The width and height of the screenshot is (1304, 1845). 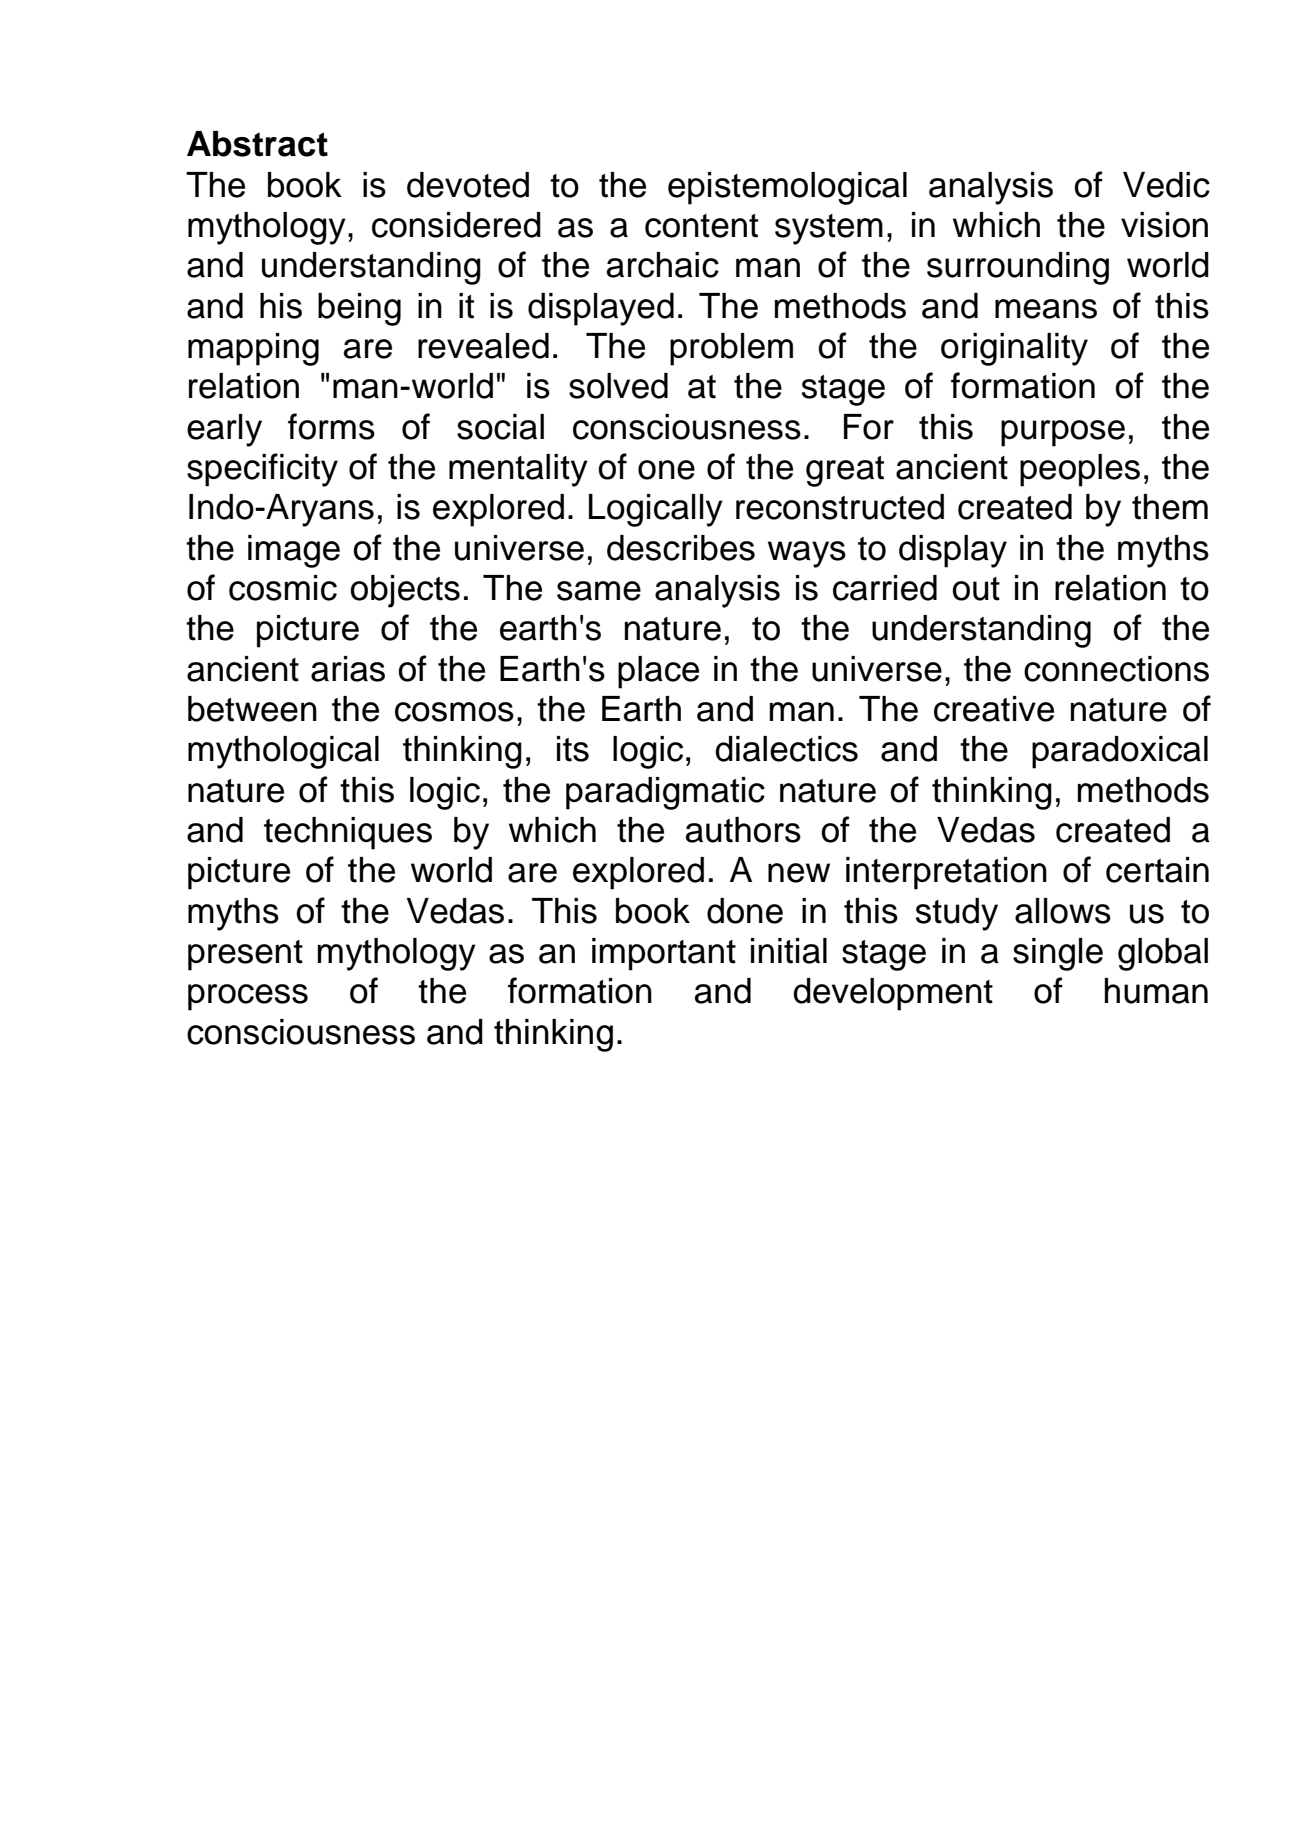 What do you see at coordinates (701, 226) in the screenshot?
I see `content` at bounding box center [701, 226].
